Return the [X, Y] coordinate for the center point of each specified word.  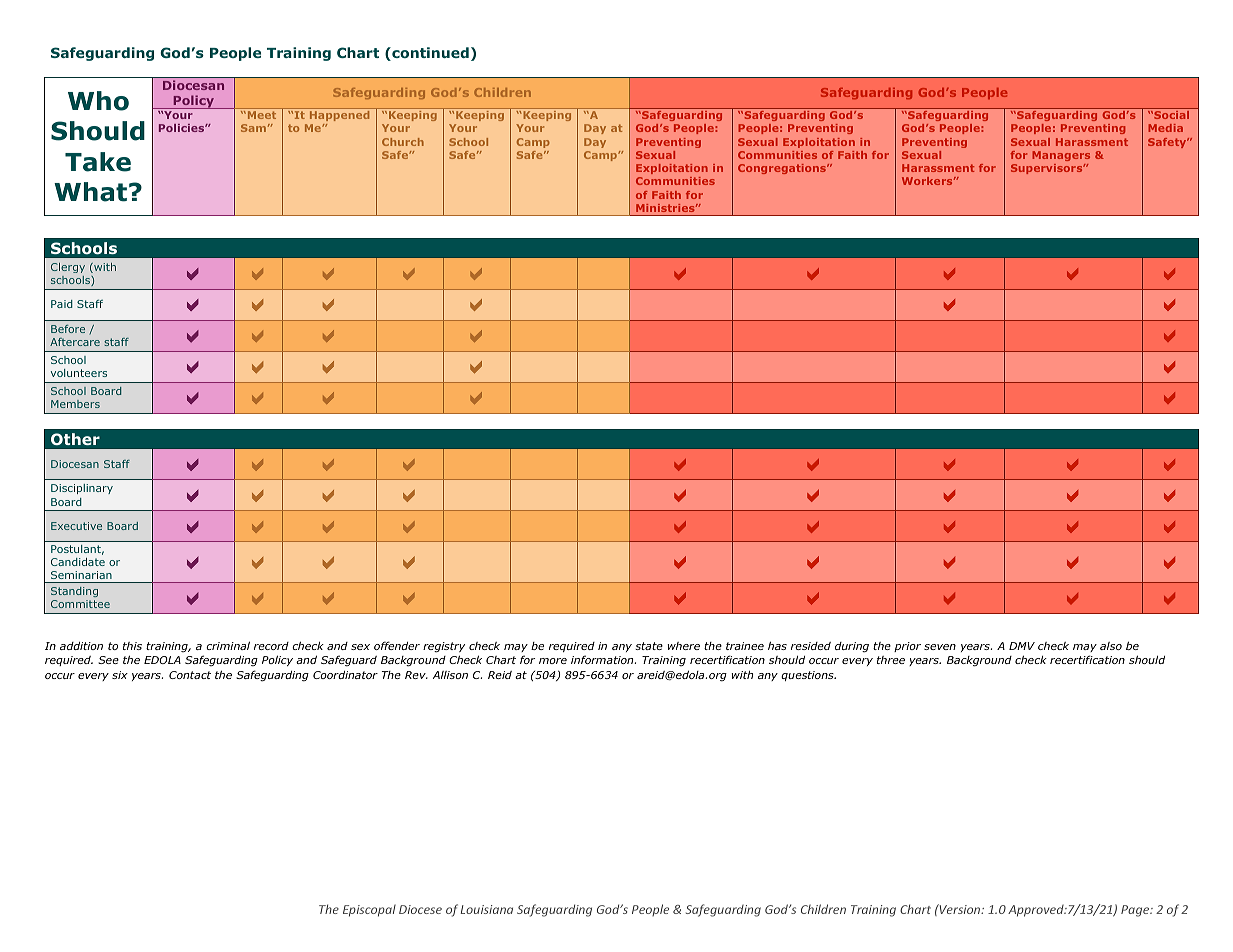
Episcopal [369, 910]
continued [429, 54]
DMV [1022, 646]
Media [1165, 128]
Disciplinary [82, 489]
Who [98, 101]
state [649, 646]
